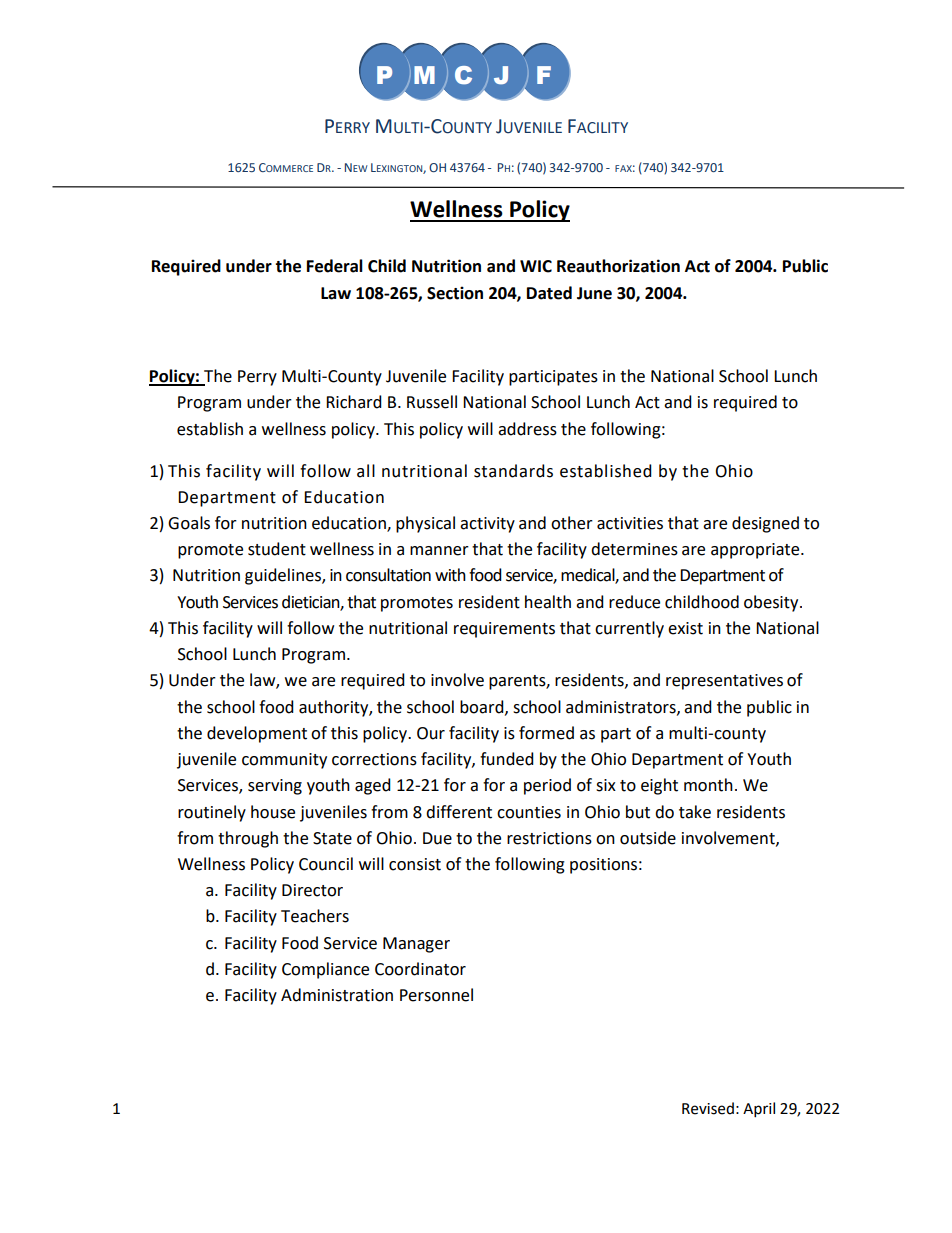  I want to click on Section, so click(455, 293).
